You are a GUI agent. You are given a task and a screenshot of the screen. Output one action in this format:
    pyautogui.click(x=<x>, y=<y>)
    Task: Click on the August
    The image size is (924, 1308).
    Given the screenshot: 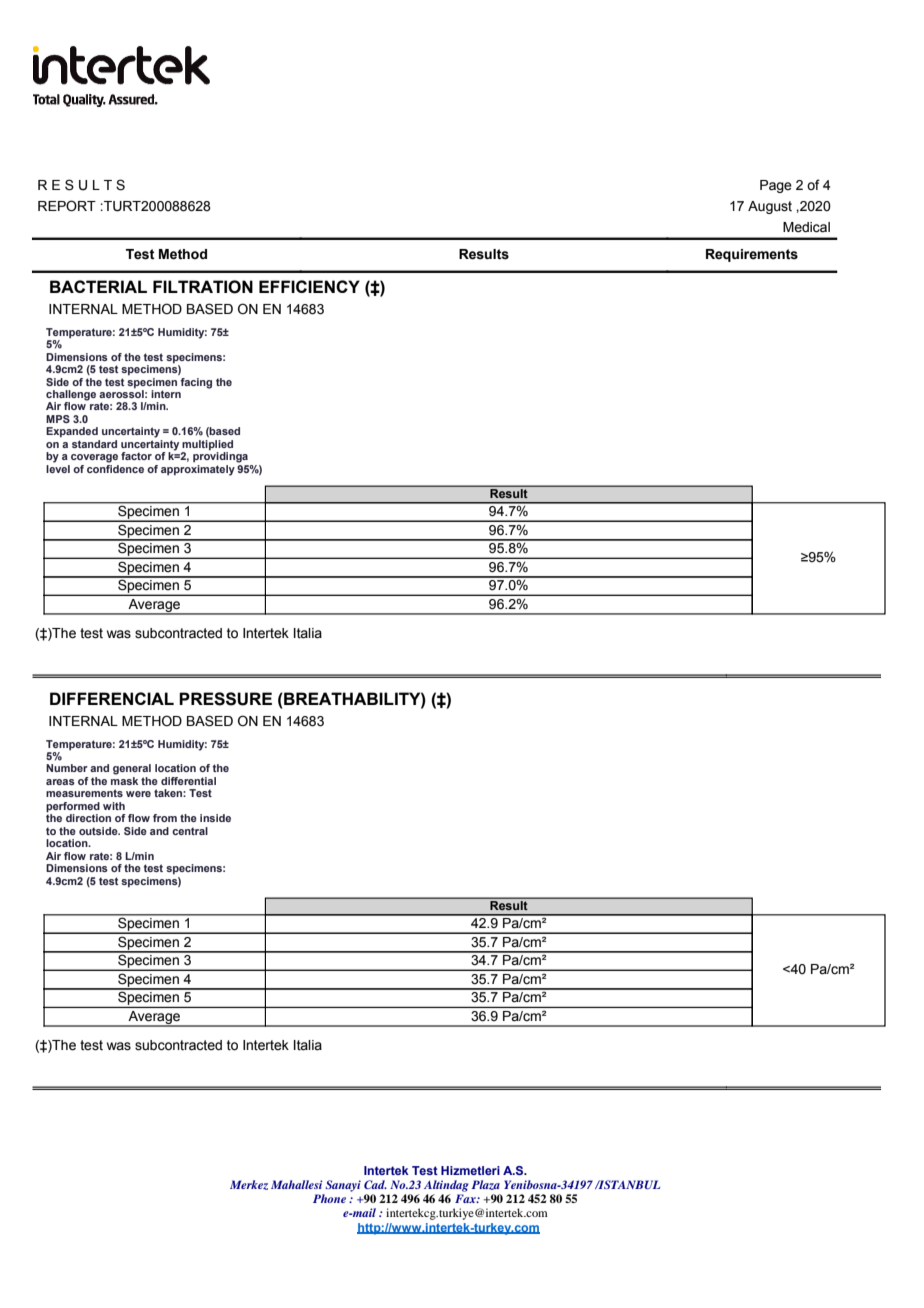 What is the action you would take?
    pyautogui.click(x=770, y=207)
